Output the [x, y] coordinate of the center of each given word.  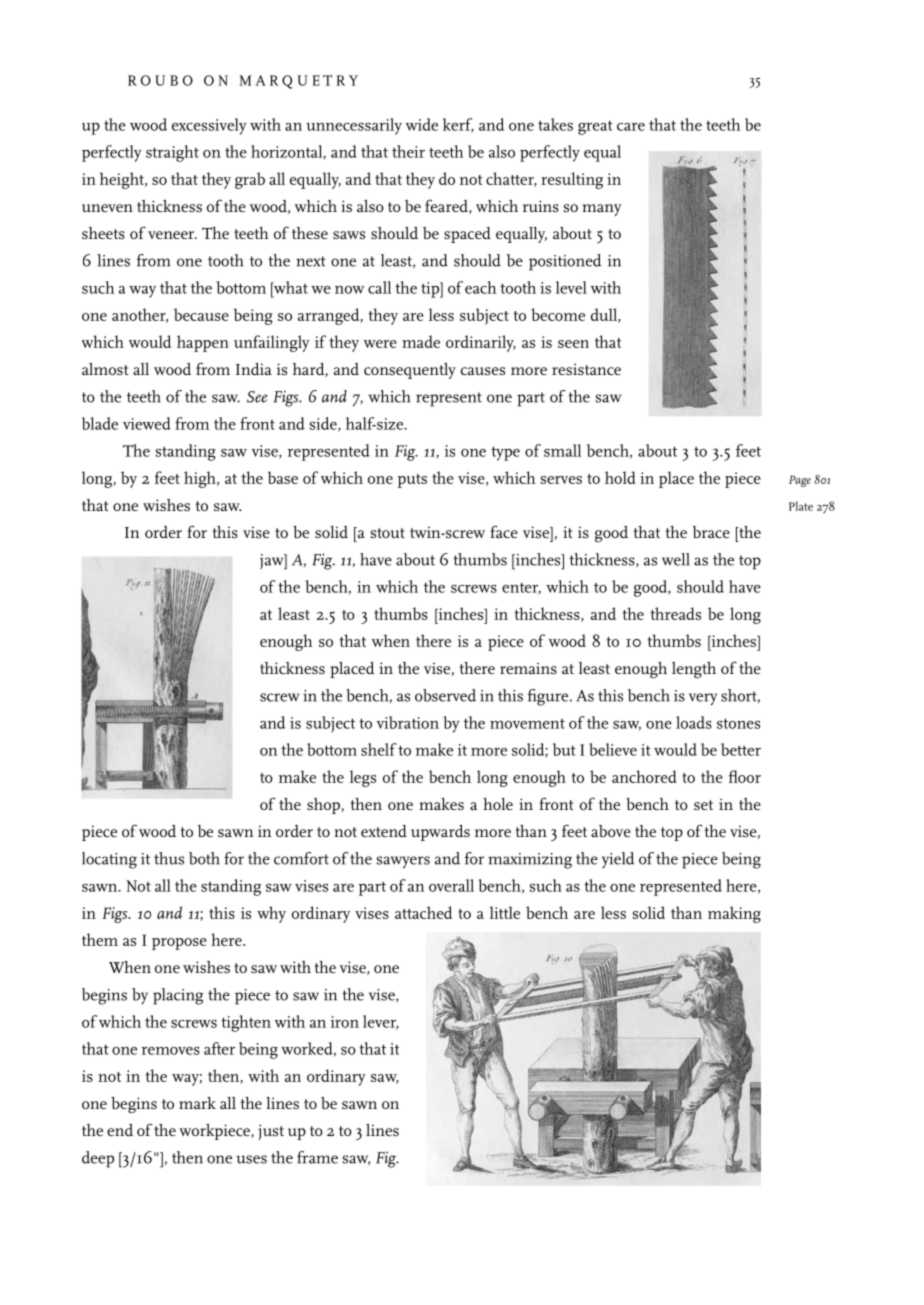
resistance [586, 369]
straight [172, 153]
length [694, 670]
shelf [379, 749]
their [408, 151]
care [631, 127]
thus [169, 858]
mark [197, 1103]
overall [451, 885]
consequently [410, 371]
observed [445, 695]
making [734, 914]
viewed [147, 423]
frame [317, 1157]
